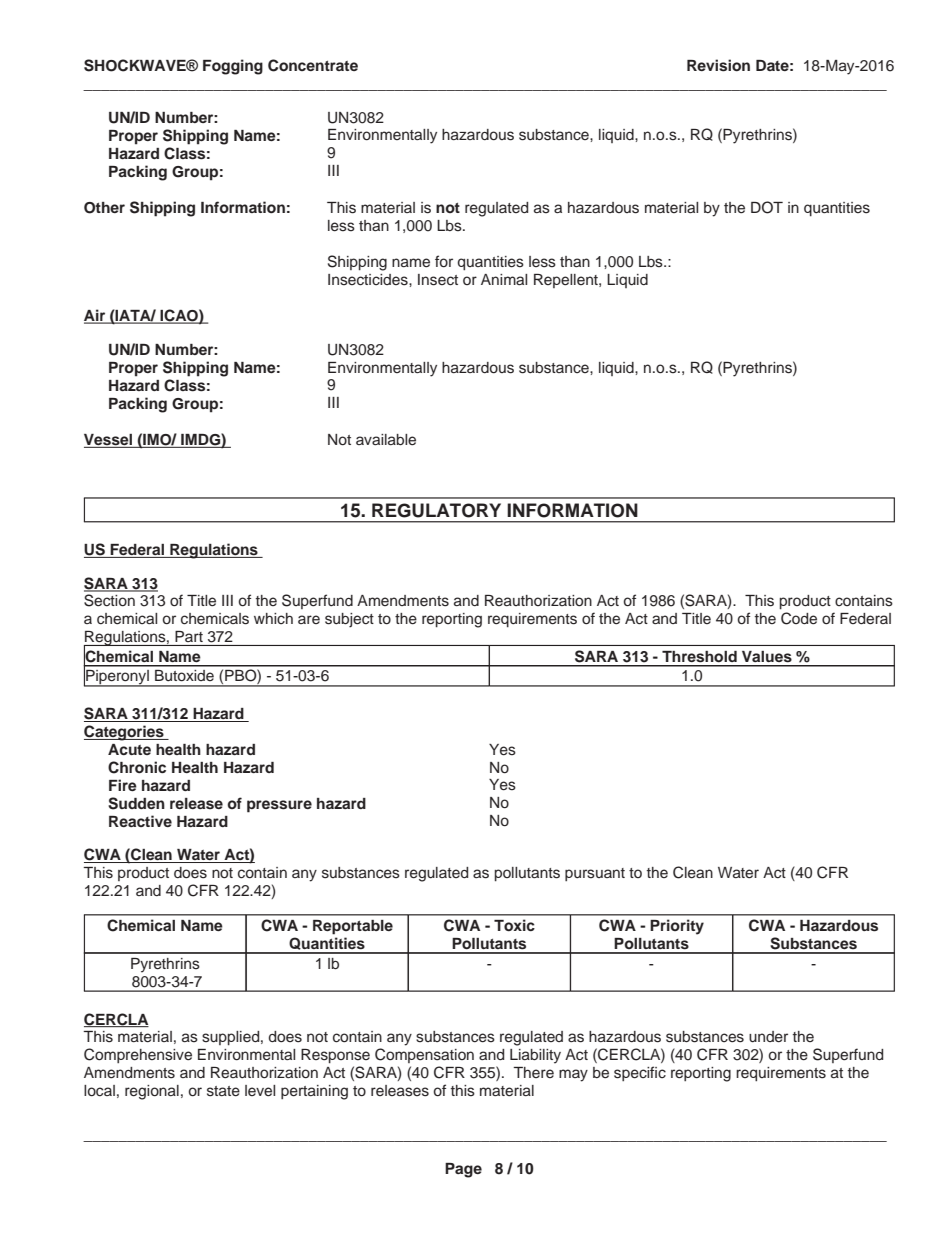 The width and height of the screenshot is (952, 1233). Describe the element at coordinates (677, 927) in the screenshot. I see `Priority` at that location.
